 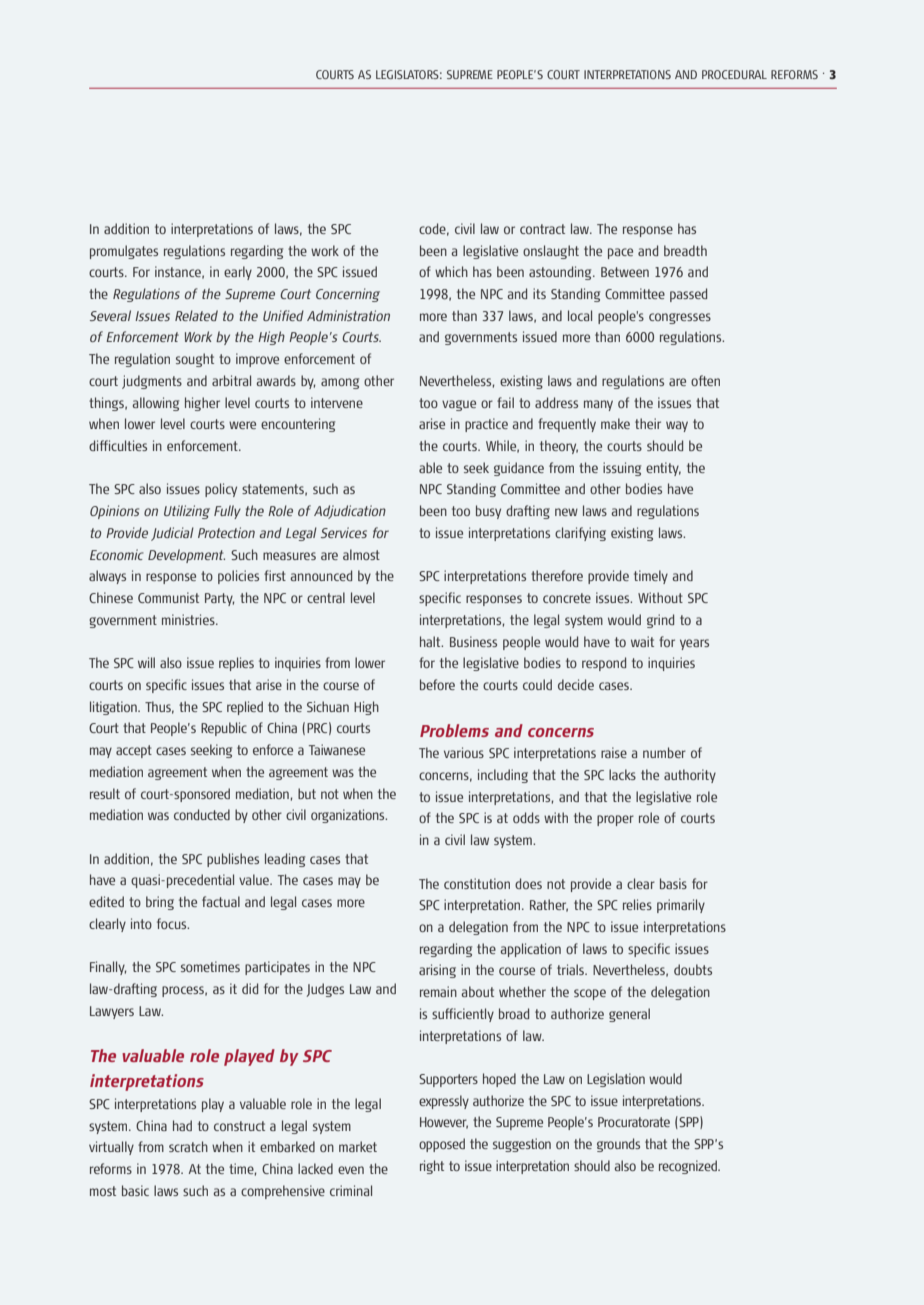 What do you see at coordinates (660, 621) in the document?
I see `grind` at bounding box center [660, 621].
